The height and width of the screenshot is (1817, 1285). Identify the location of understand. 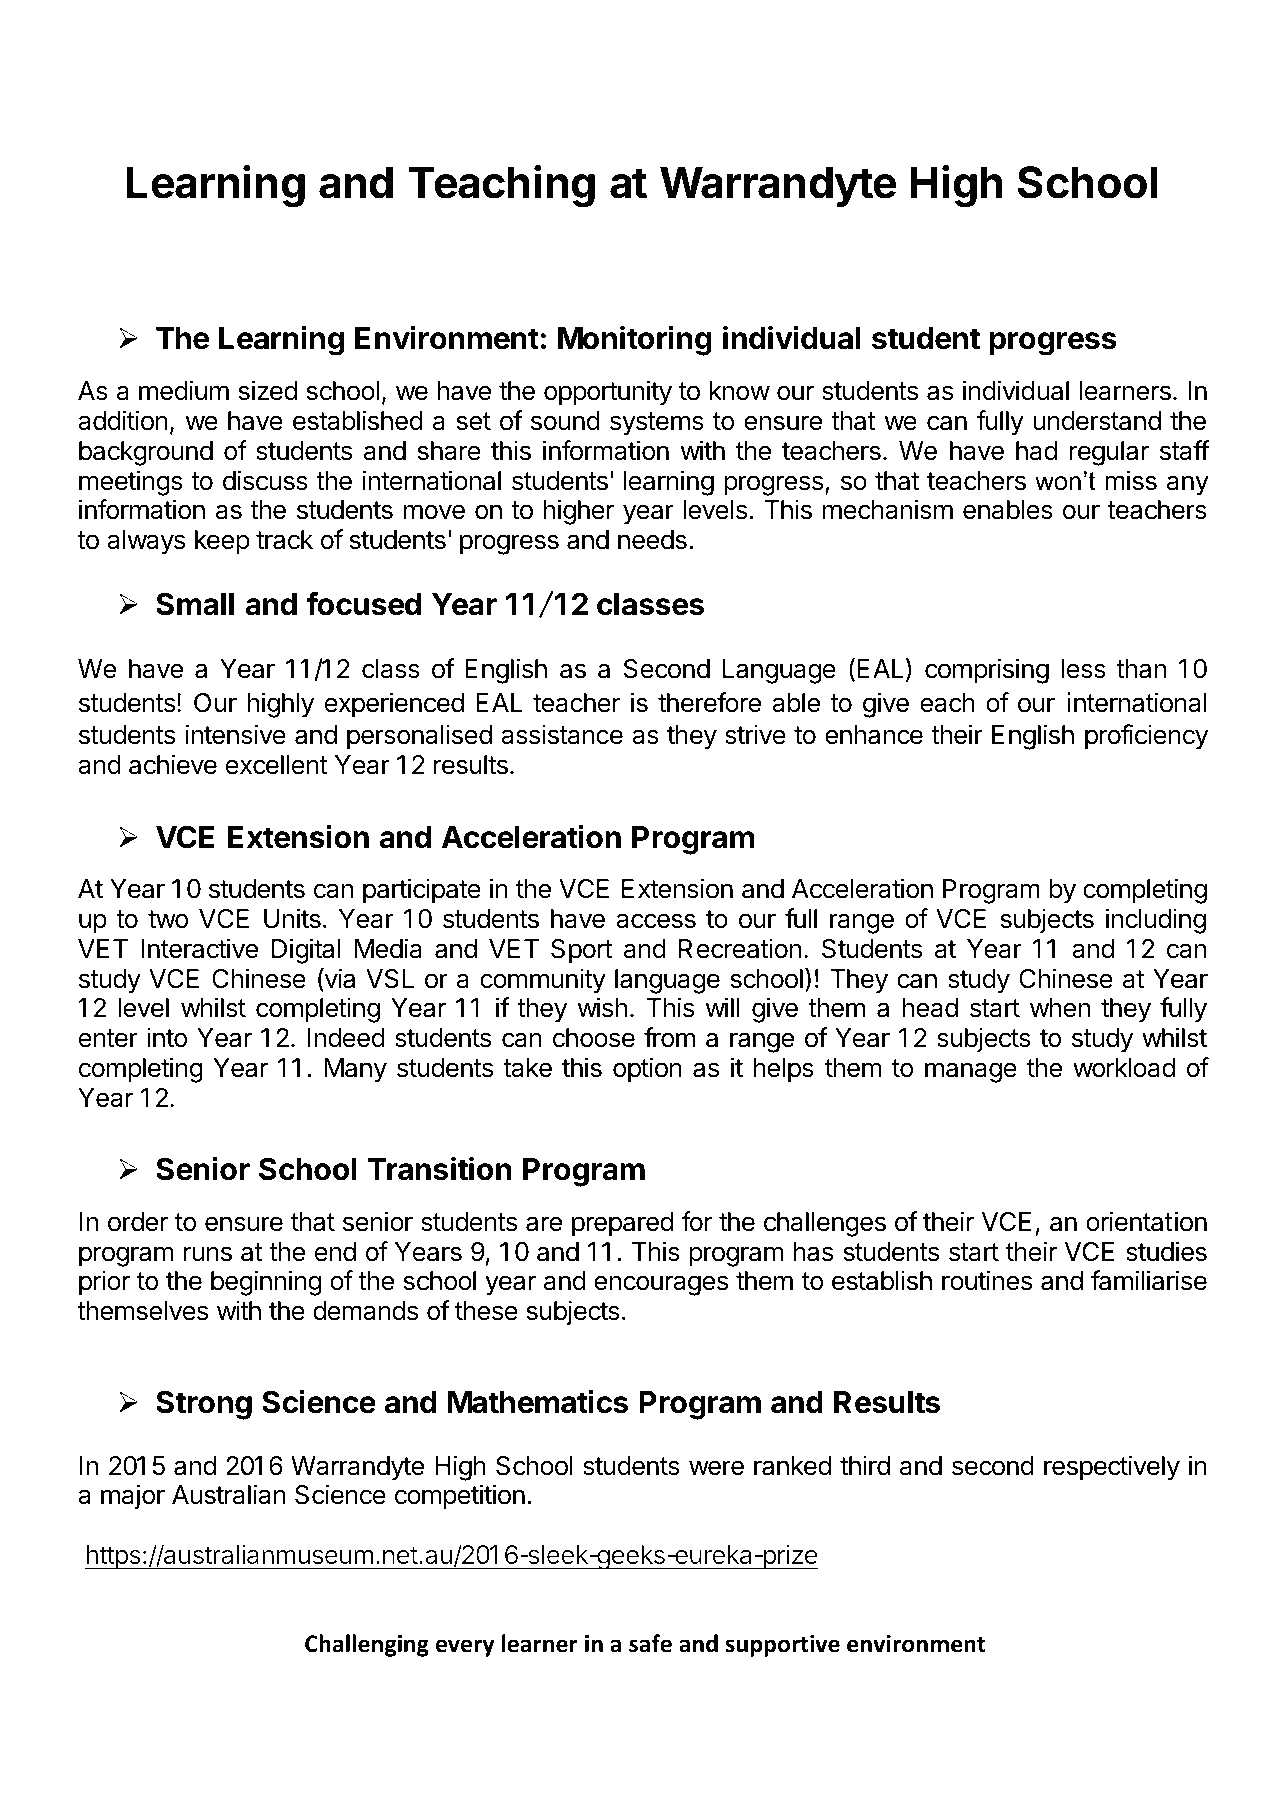
(1097, 421).
